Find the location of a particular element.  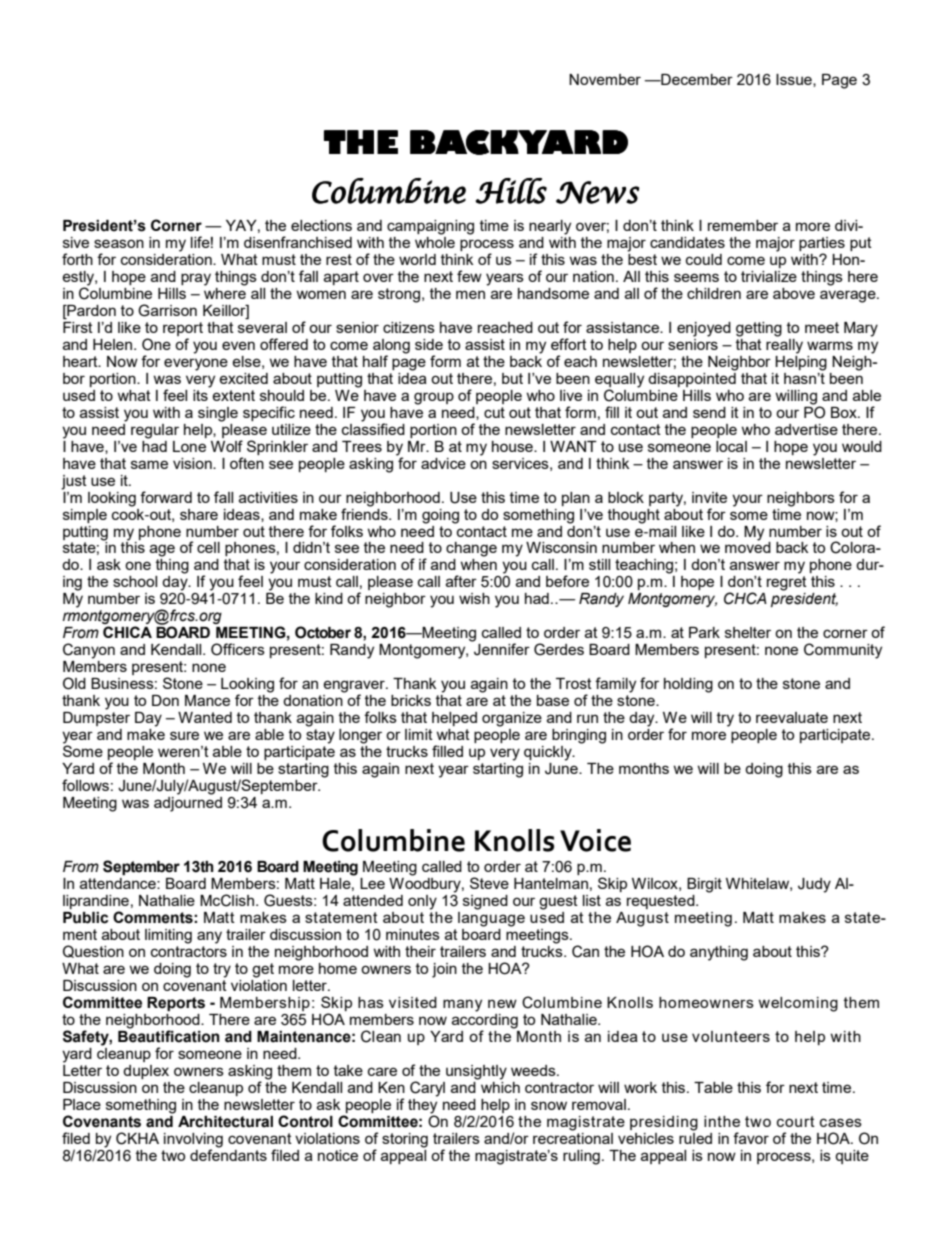

November is located at coordinates (605, 79).
